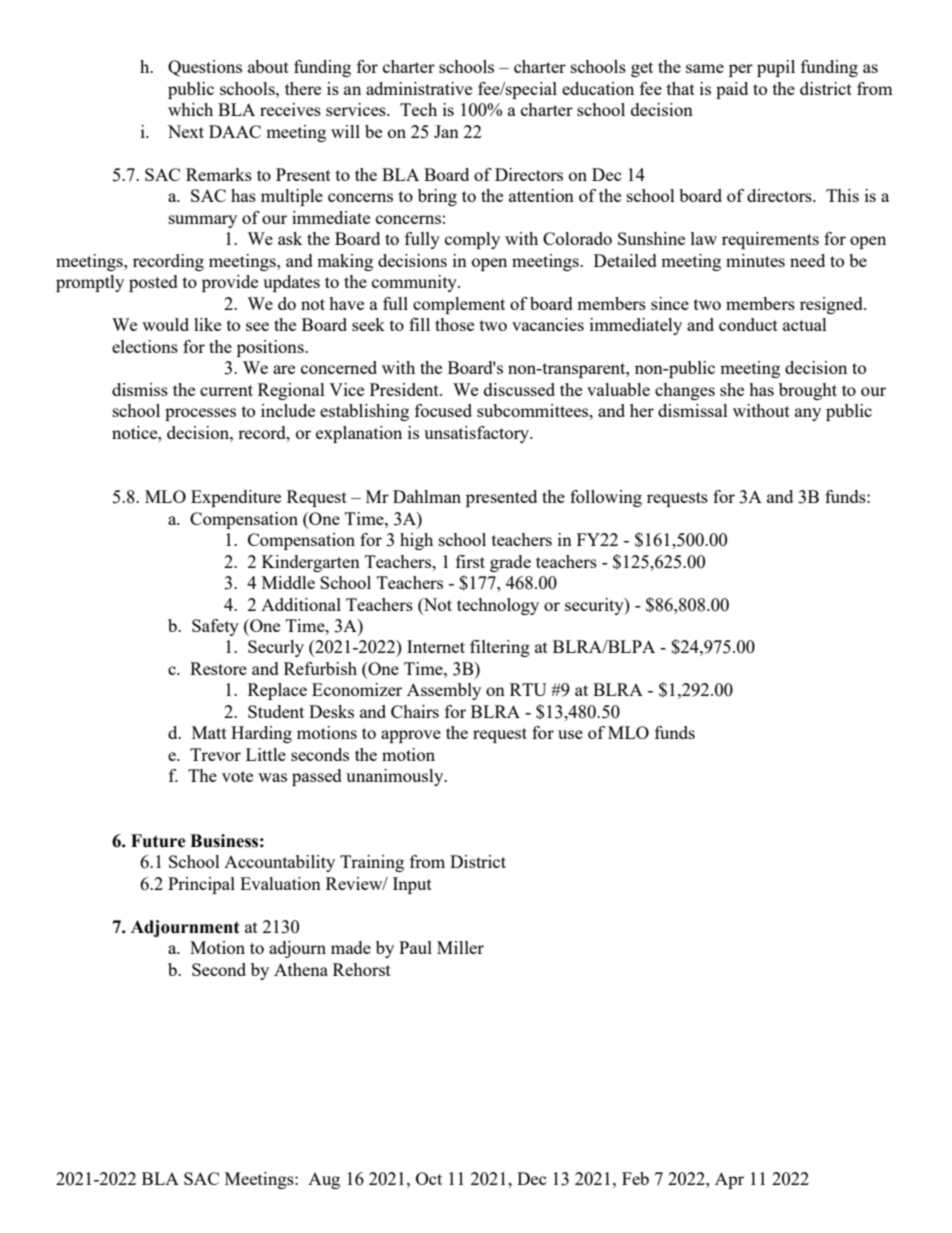 This document has height=1233, width=952. What do you see at coordinates (324, 1181) in the document?
I see `Aug` at bounding box center [324, 1181].
